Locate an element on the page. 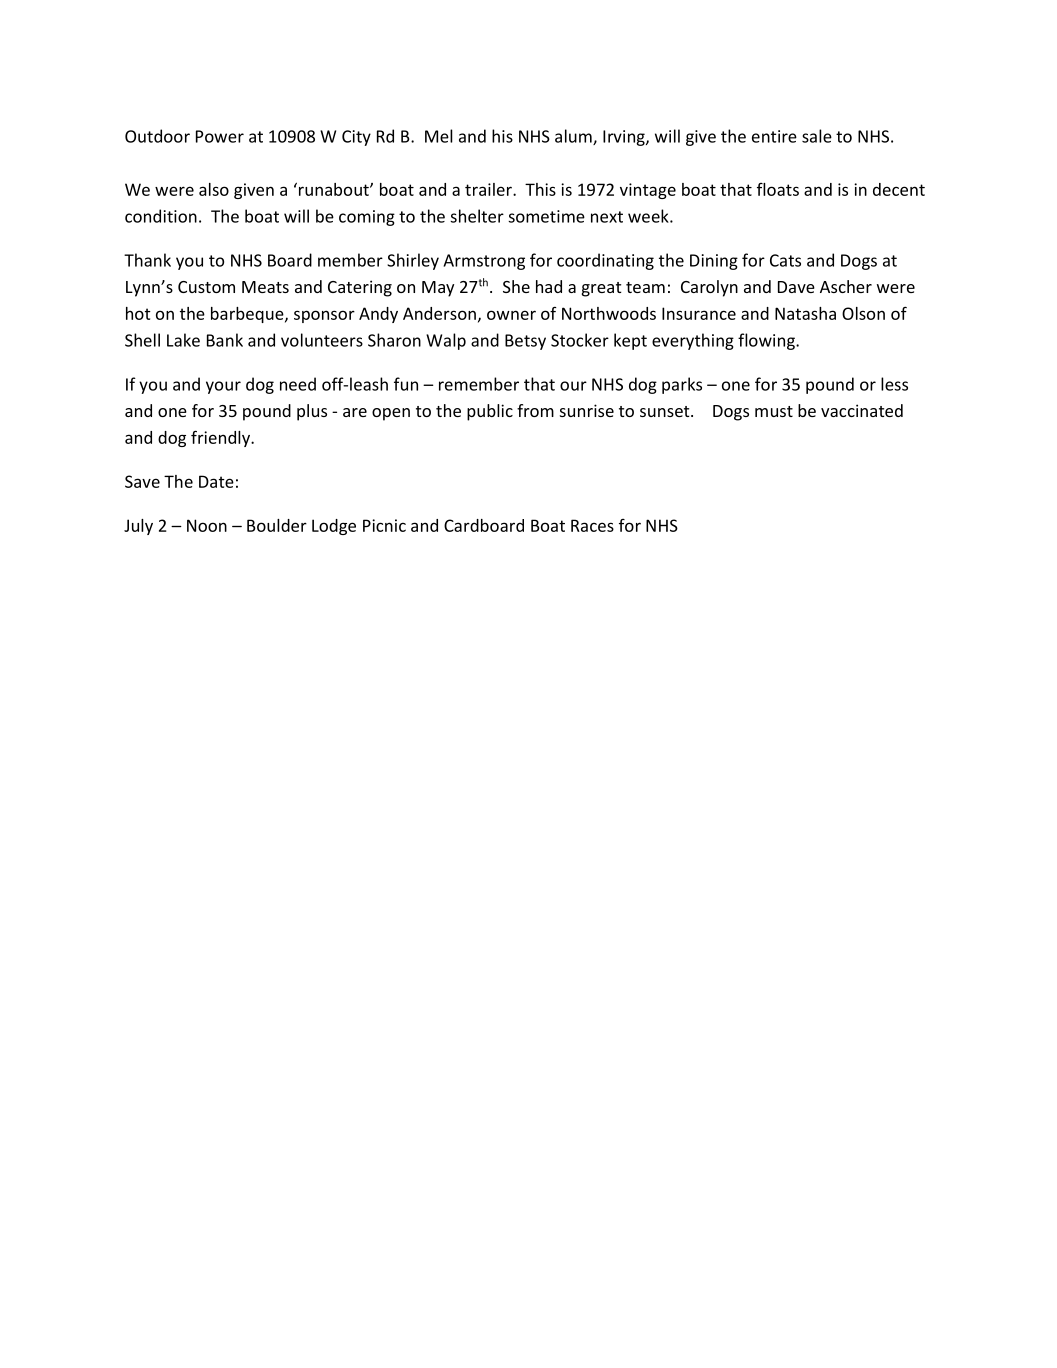  must is located at coordinates (774, 411).
